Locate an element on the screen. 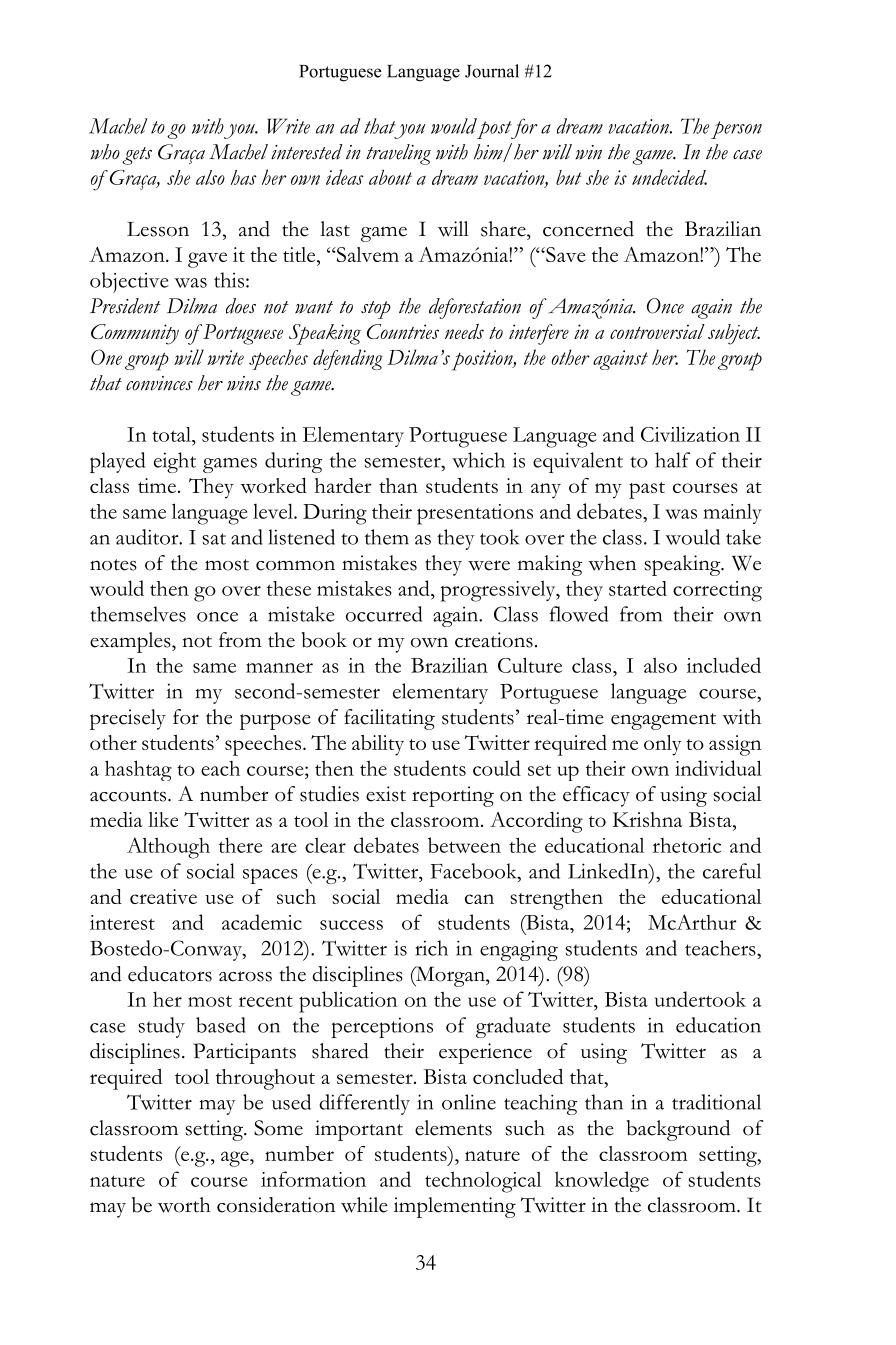  worth is located at coordinates (184, 1205).
